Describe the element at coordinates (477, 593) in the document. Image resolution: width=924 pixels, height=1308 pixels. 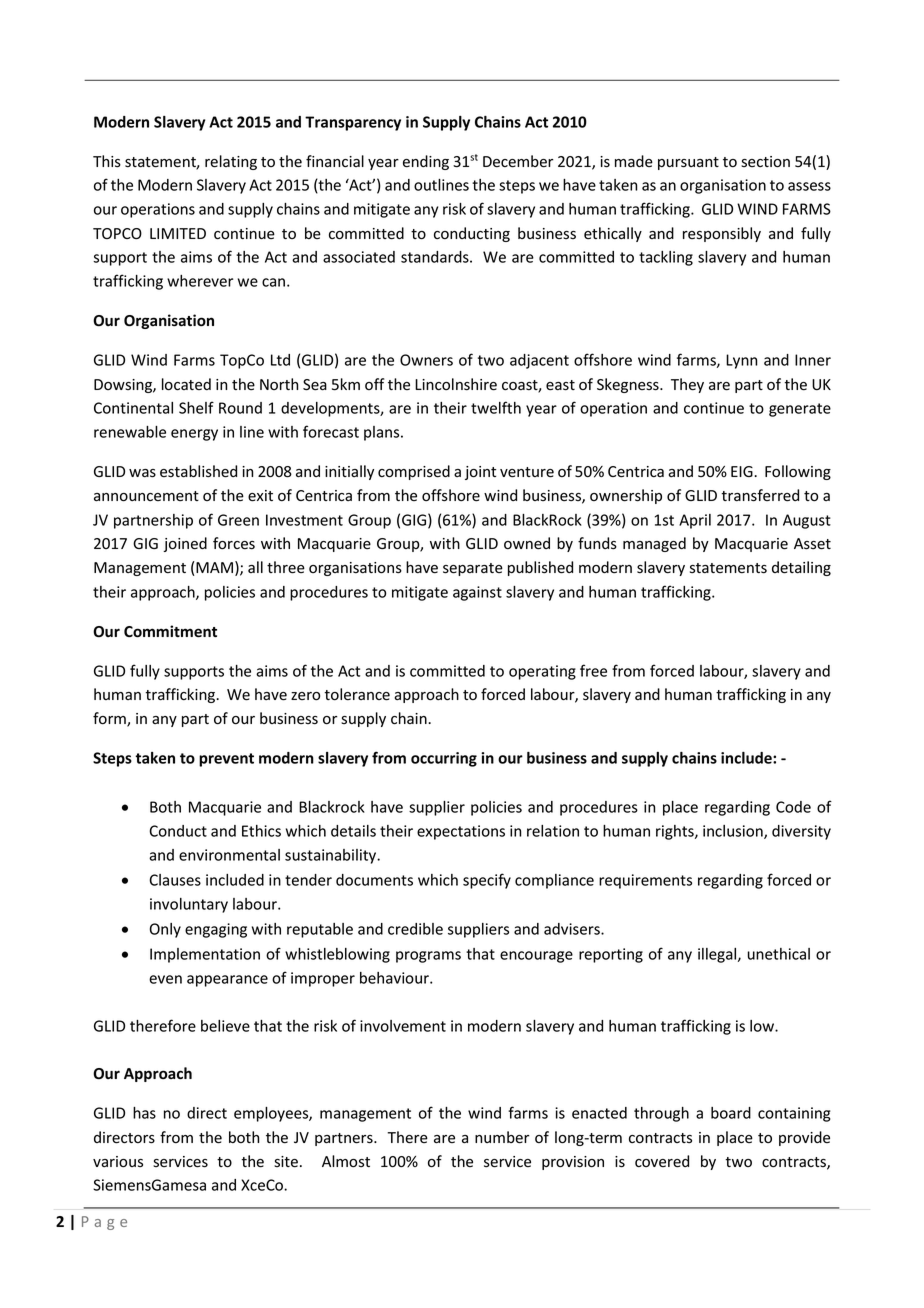
I see `against` at that location.
